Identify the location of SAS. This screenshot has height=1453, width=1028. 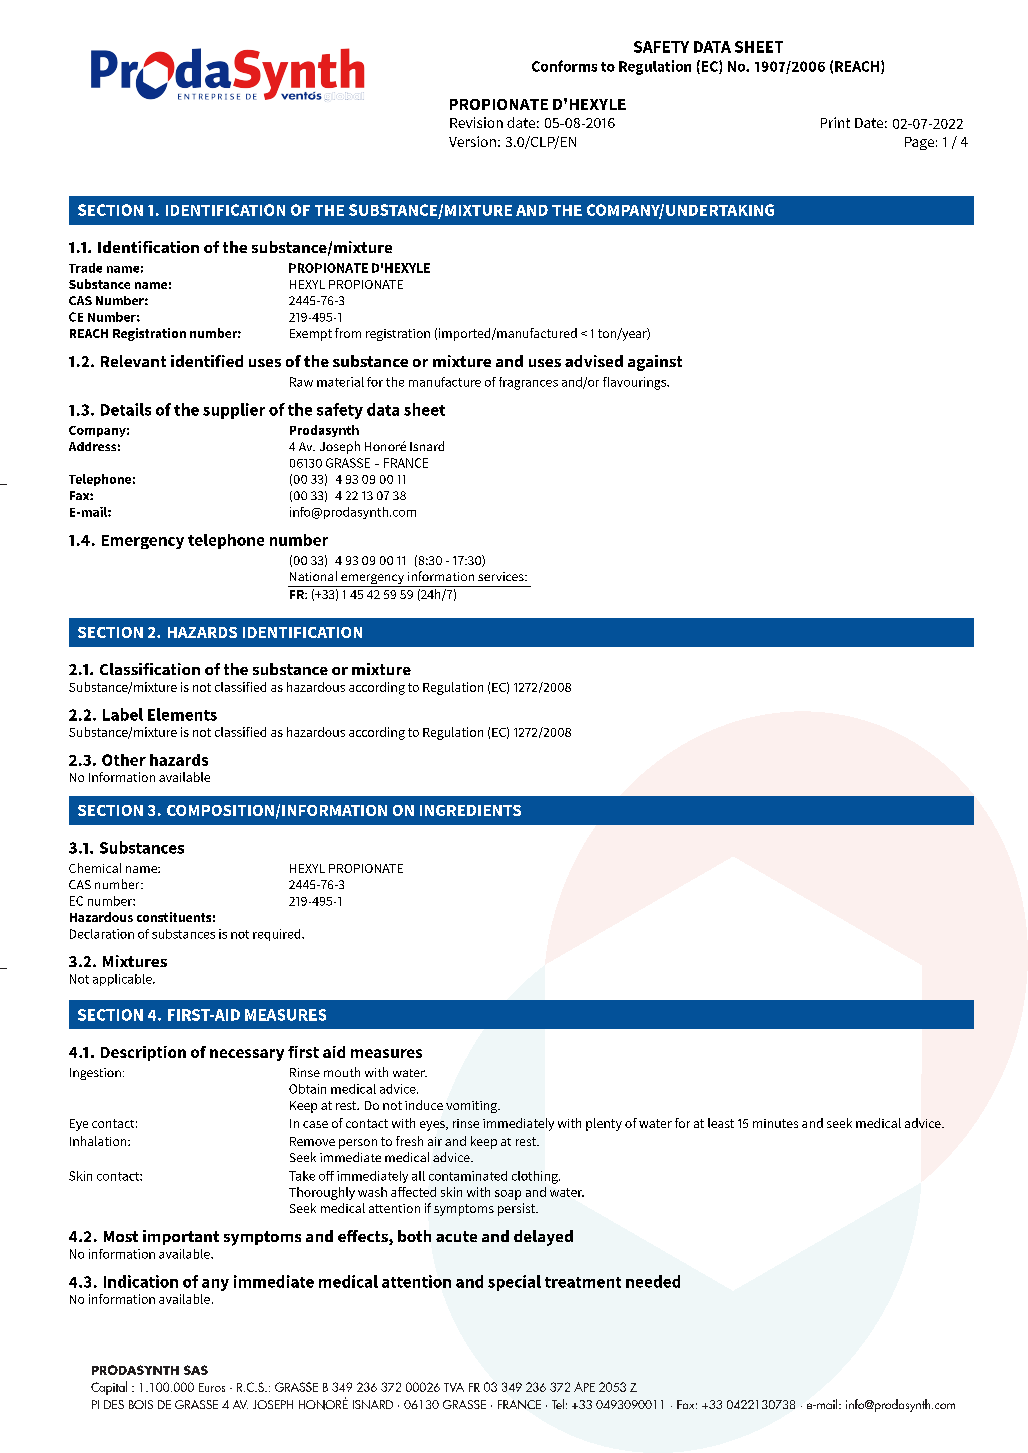
(196, 1370).
